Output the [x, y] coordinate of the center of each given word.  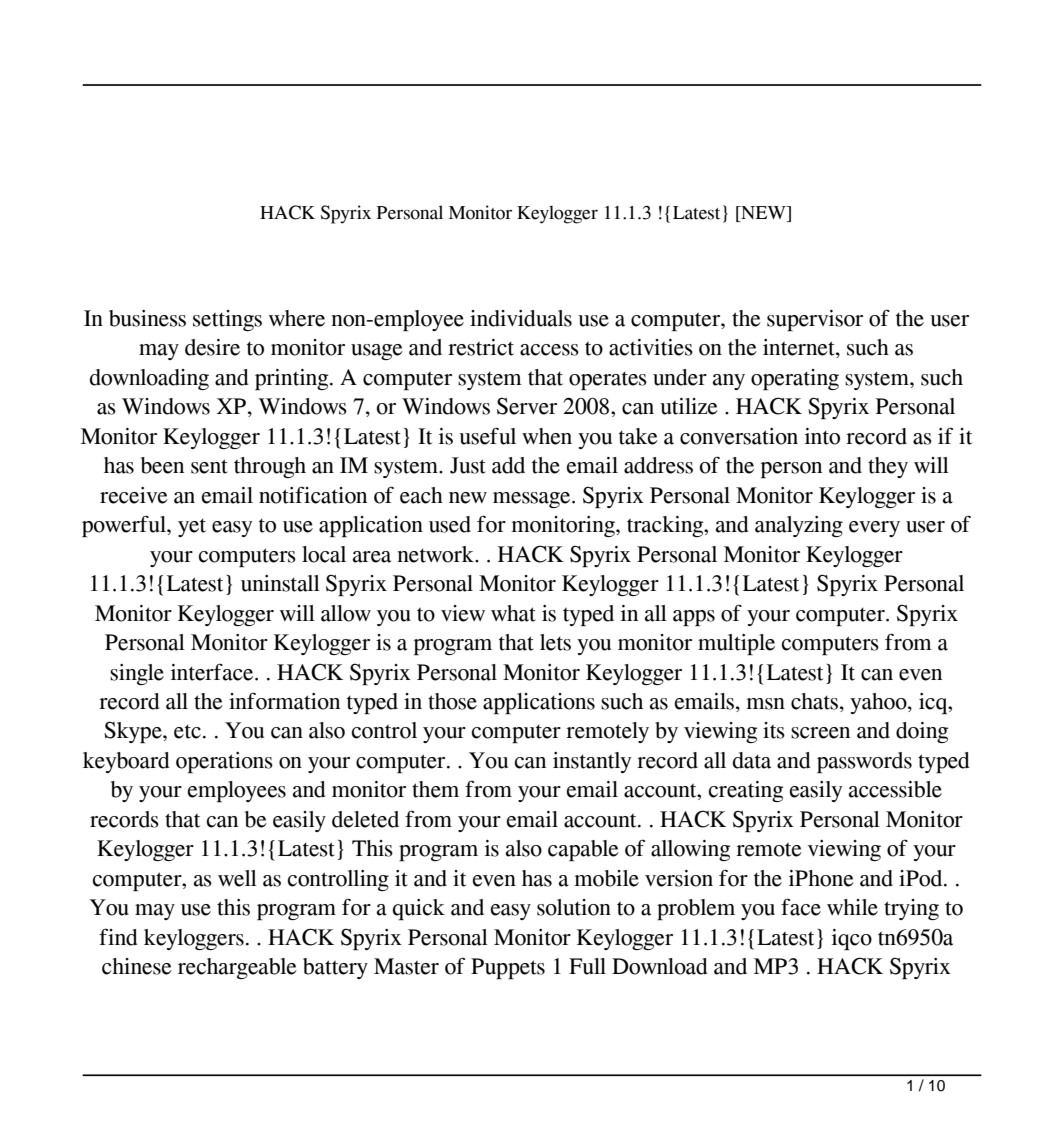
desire [212, 347]
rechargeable [237, 968]
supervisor [815, 320]
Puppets [508, 968]
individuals [521, 318]
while [852, 907]
